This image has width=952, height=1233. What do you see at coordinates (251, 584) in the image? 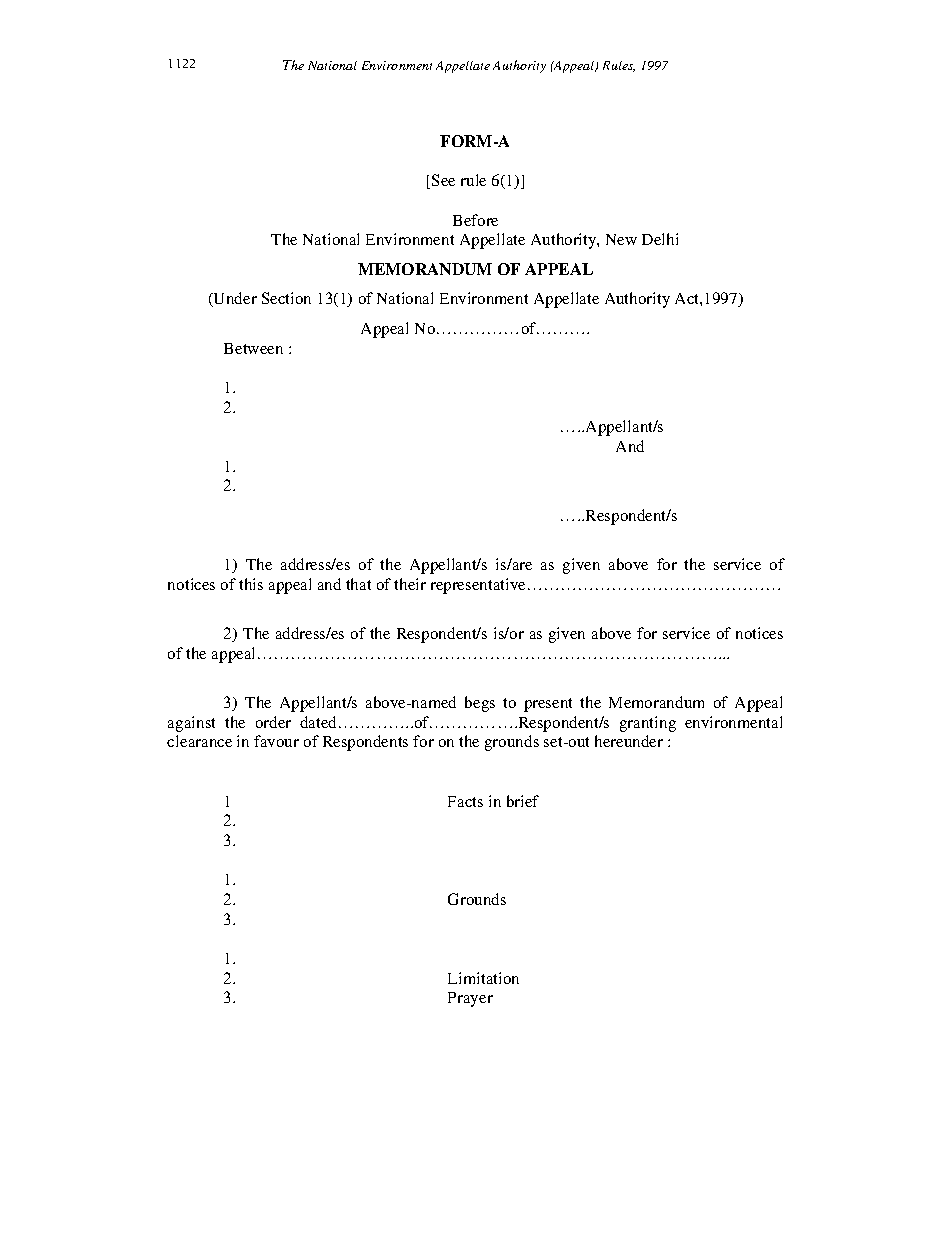
I see `this` at bounding box center [251, 584].
